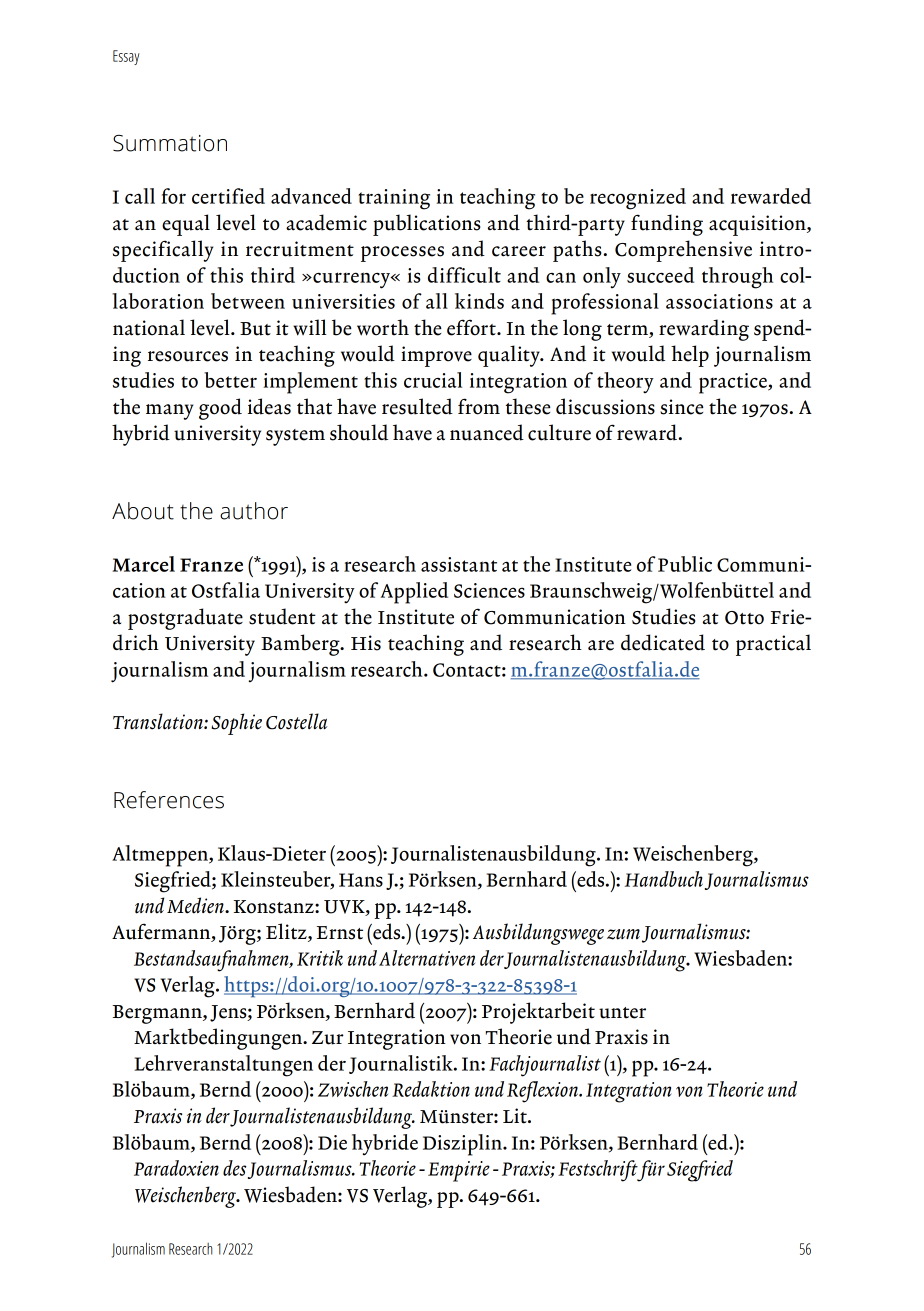 The width and height of the page is (924, 1311). I want to click on improve, so click(436, 356).
